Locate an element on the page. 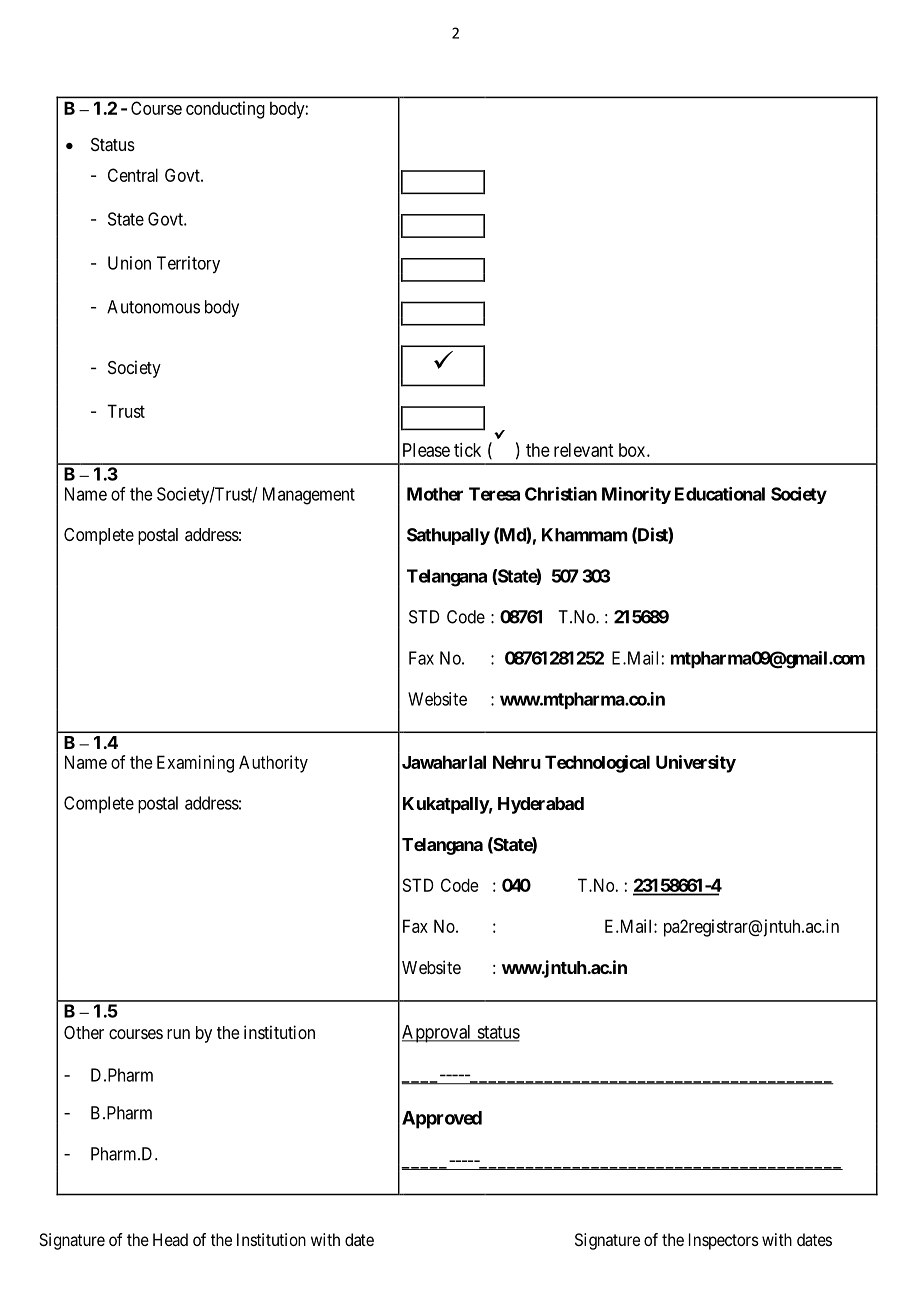 The width and height of the document is (924, 1307). Territory is located at coordinates (188, 264).
